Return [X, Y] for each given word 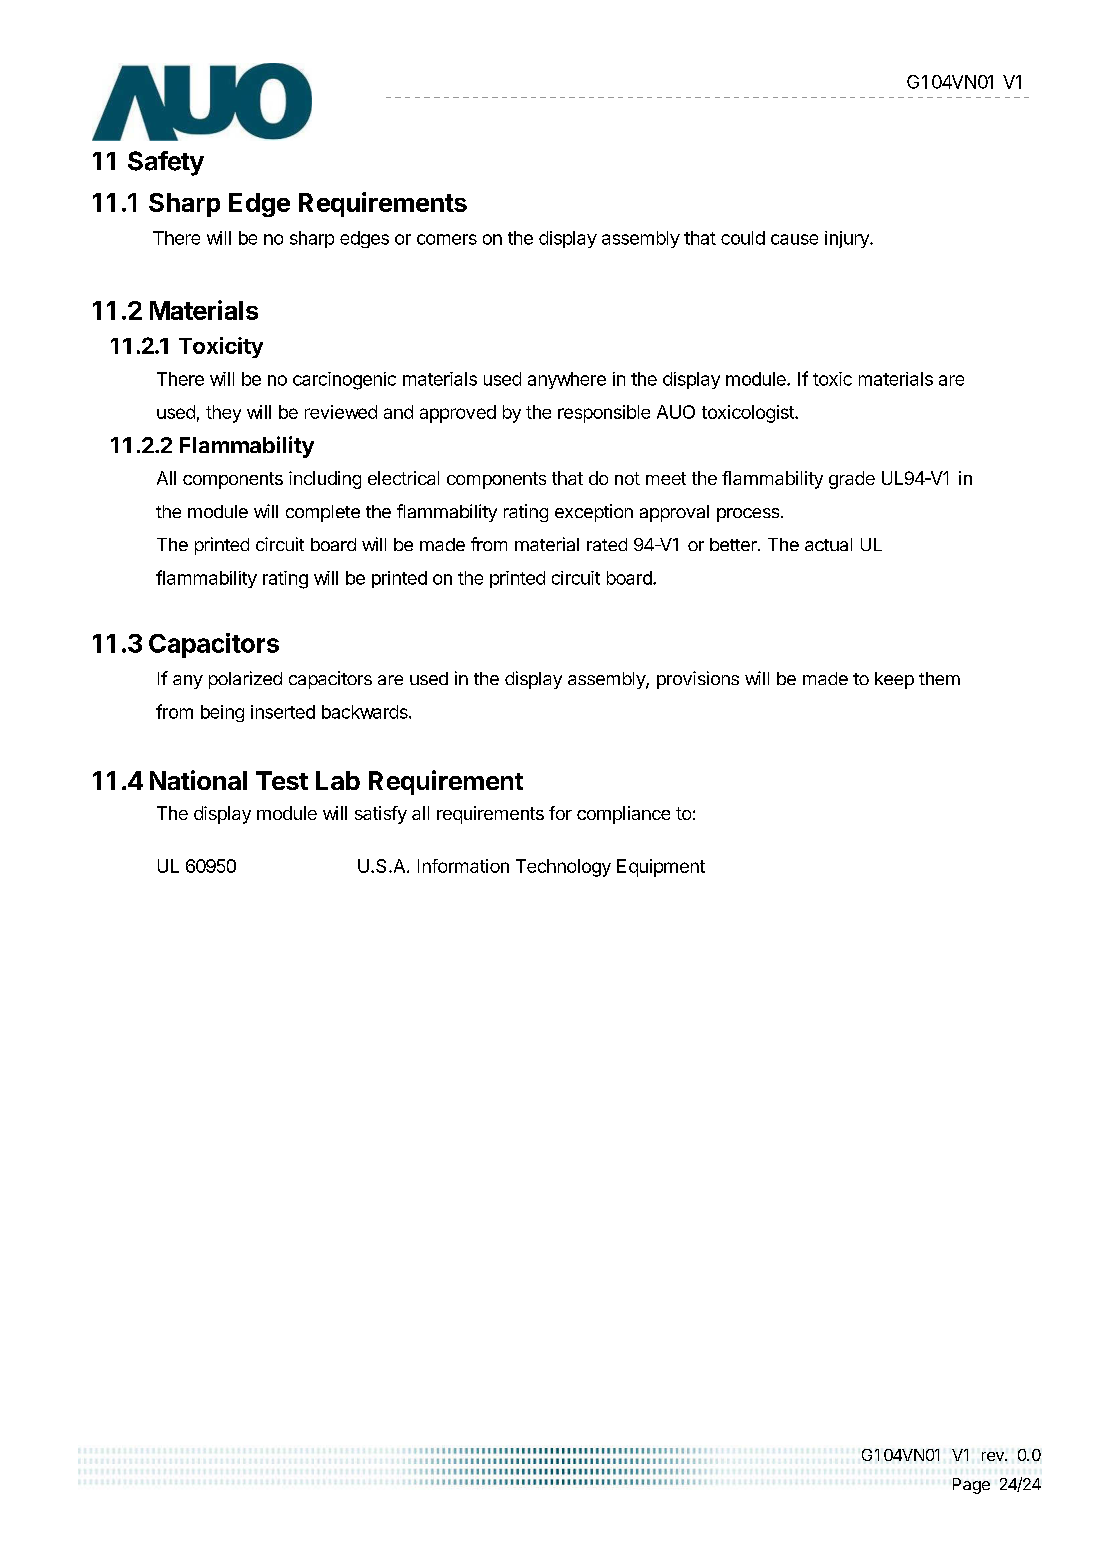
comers [447, 239]
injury [848, 239]
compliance [623, 815]
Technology [563, 868]
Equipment [661, 868]
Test [282, 780]
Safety [166, 163]
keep [894, 680]
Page [971, 1486]
